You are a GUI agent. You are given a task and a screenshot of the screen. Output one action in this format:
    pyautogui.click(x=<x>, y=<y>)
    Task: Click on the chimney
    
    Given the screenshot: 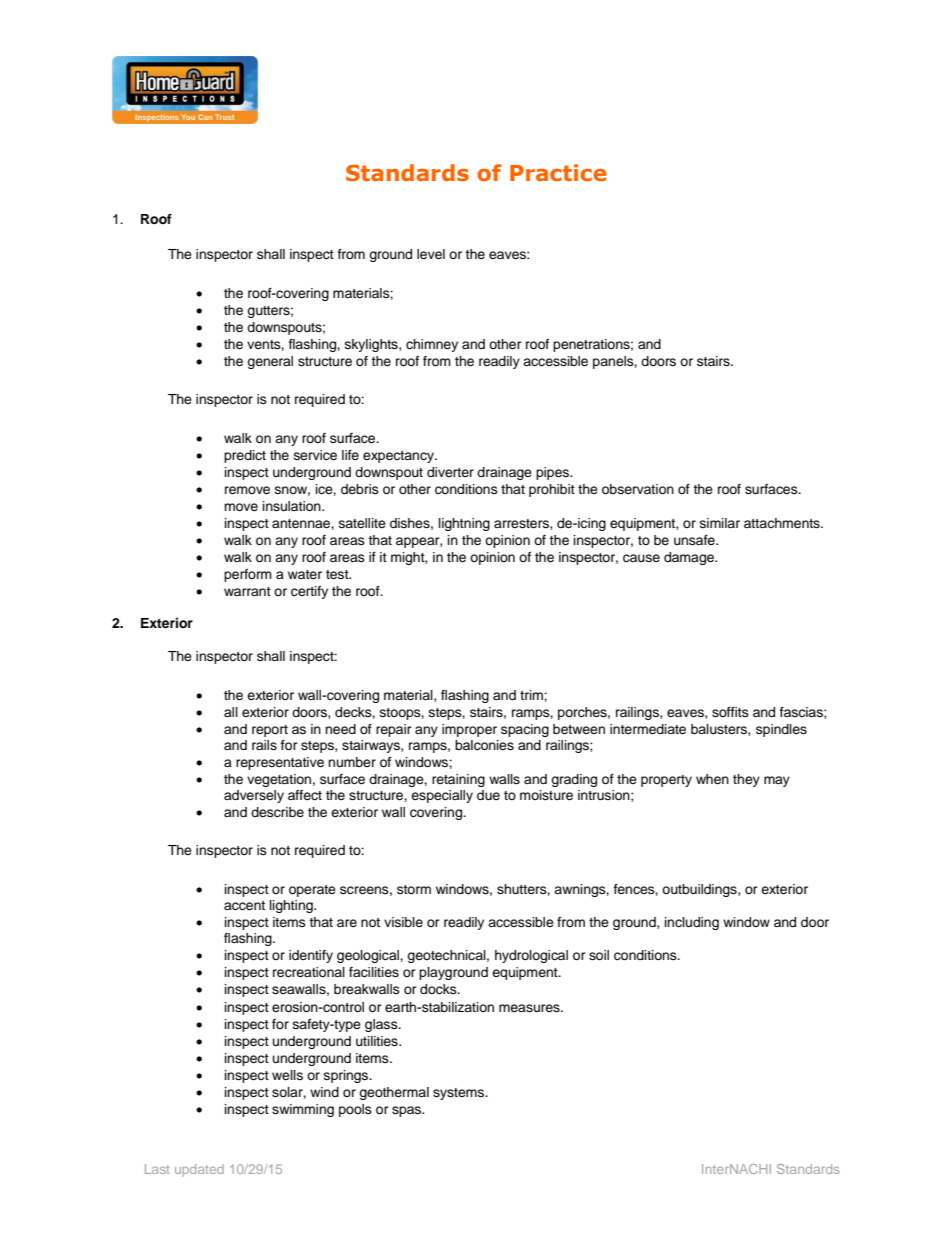 What is the action you would take?
    pyautogui.click(x=432, y=345)
